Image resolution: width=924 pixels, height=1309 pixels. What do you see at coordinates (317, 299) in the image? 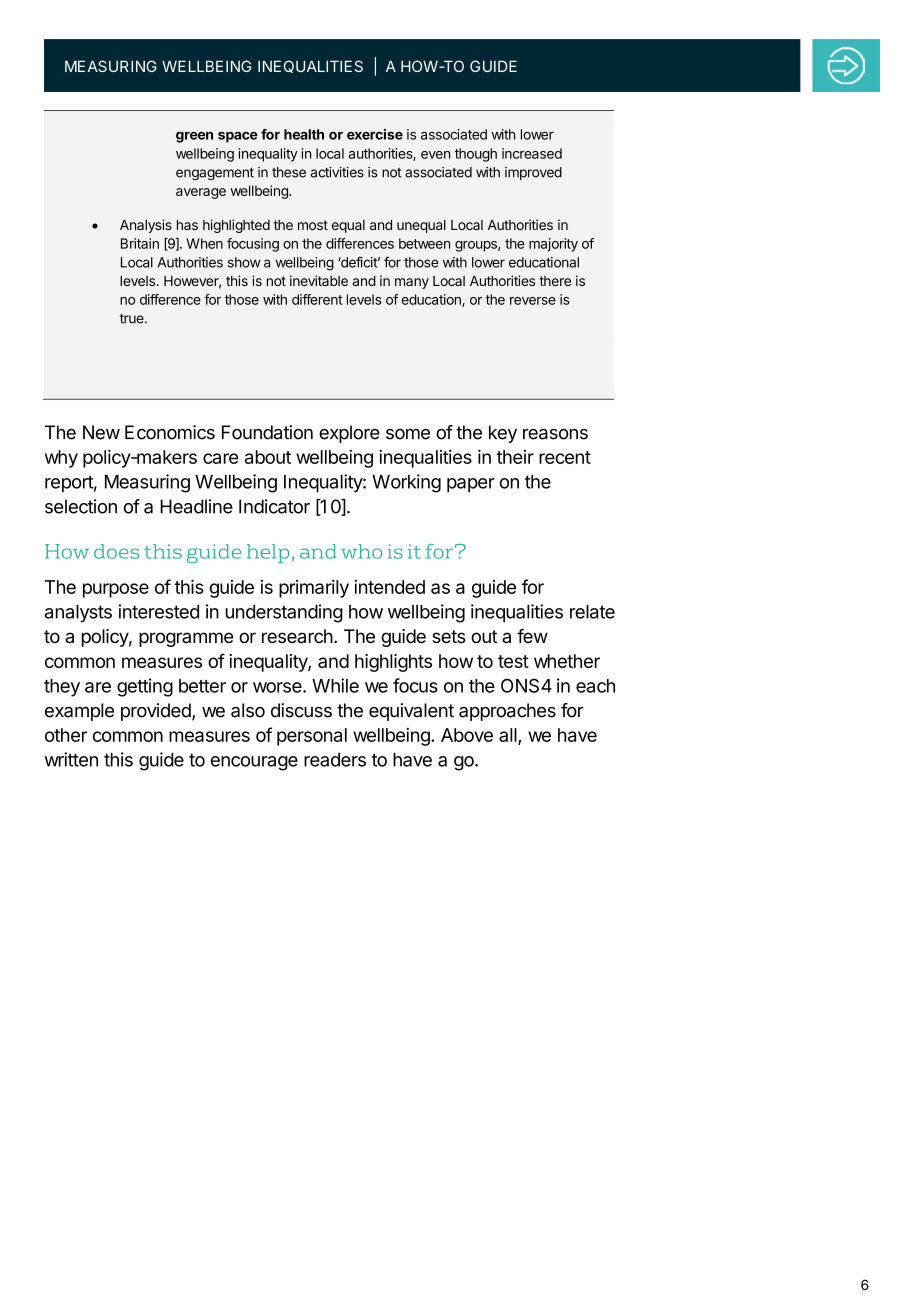
I see `different` at bounding box center [317, 299].
